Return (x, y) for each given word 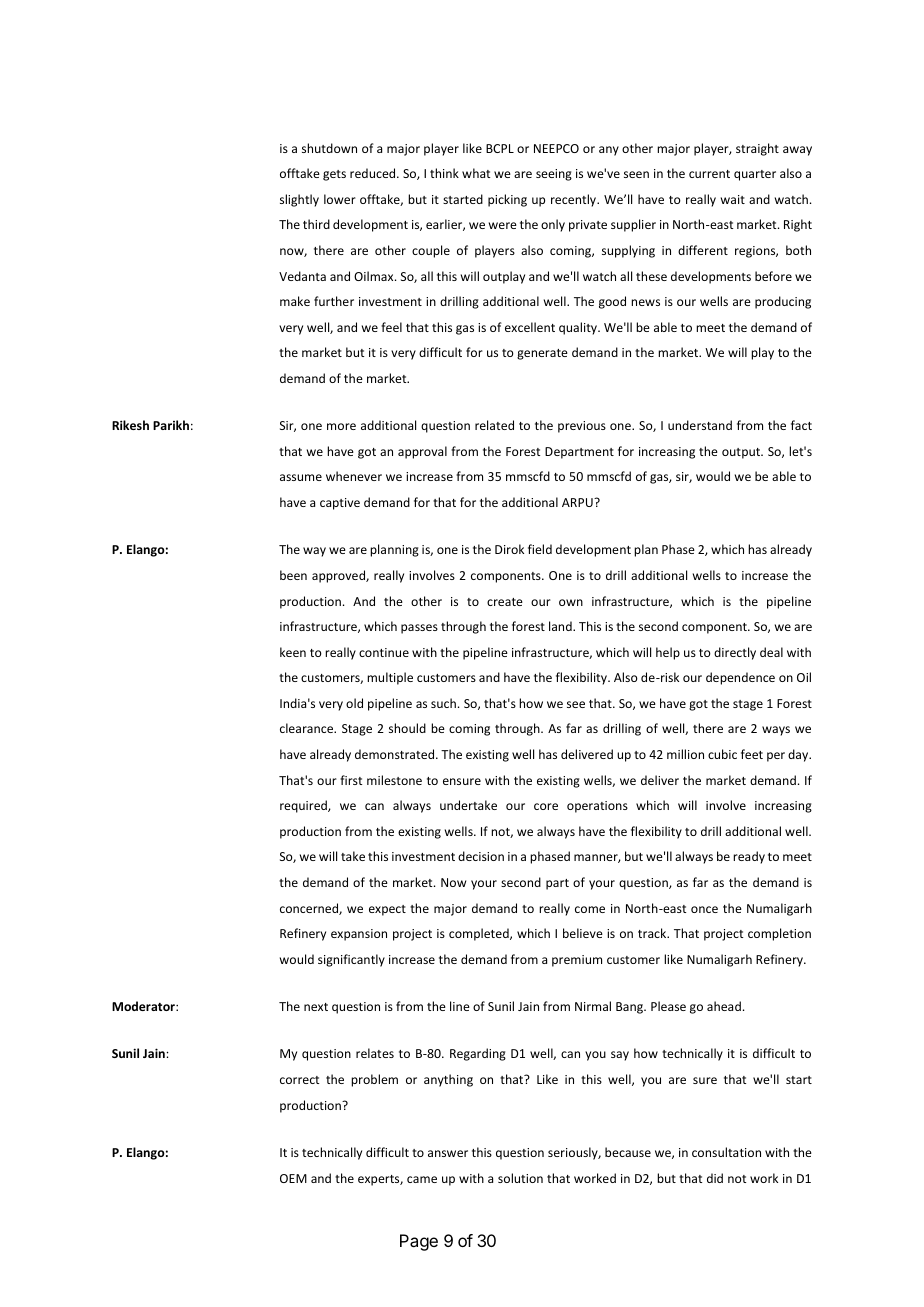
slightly (299, 200)
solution (520, 1178)
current (709, 174)
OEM (293, 1178)
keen (293, 652)
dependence (740, 678)
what (476, 173)
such (443, 703)
